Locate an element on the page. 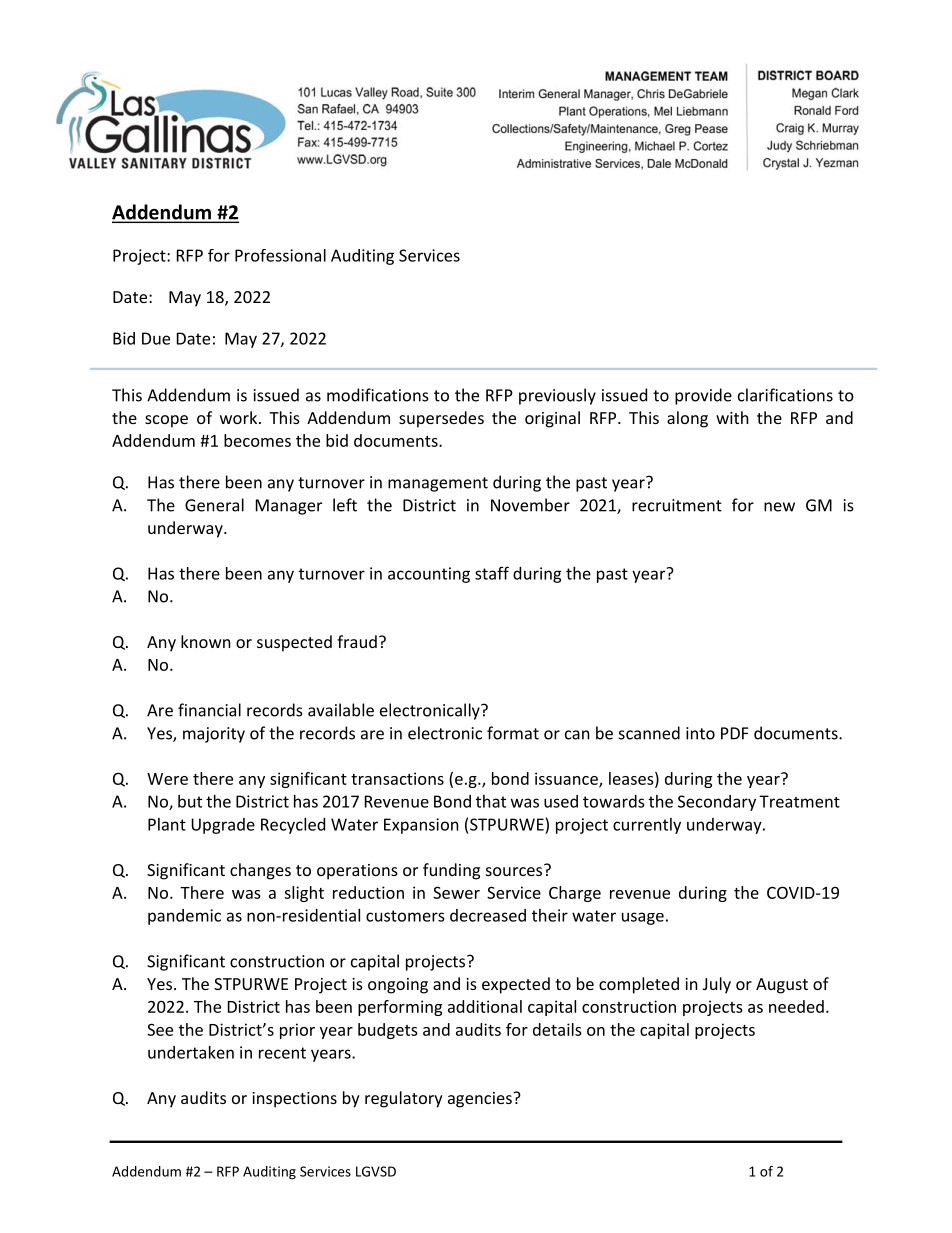  Upgrade is located at coordinates (223, 826).
